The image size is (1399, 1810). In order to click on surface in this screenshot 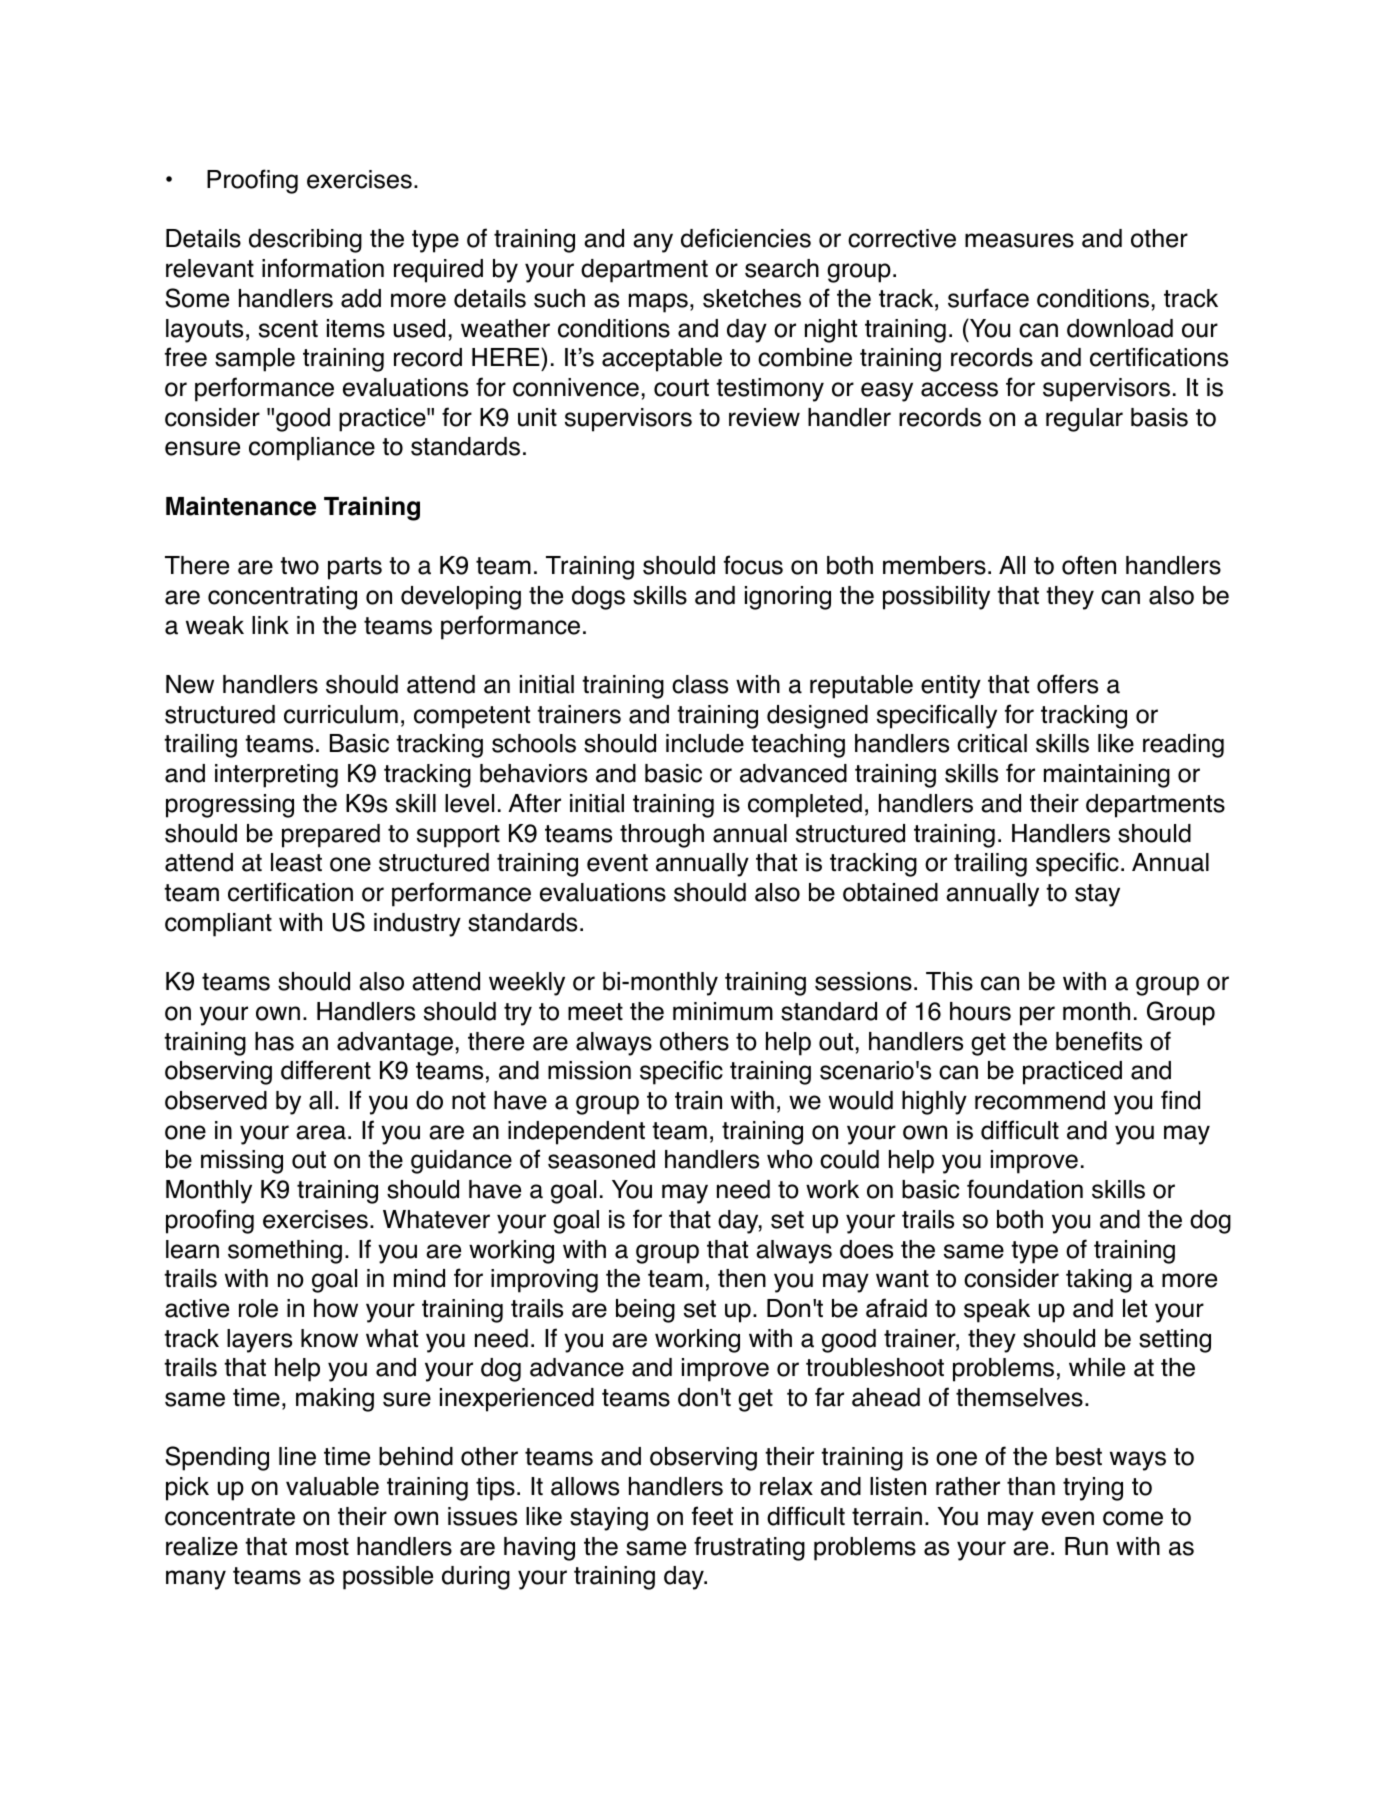, I will do `click(988, 298)`.
